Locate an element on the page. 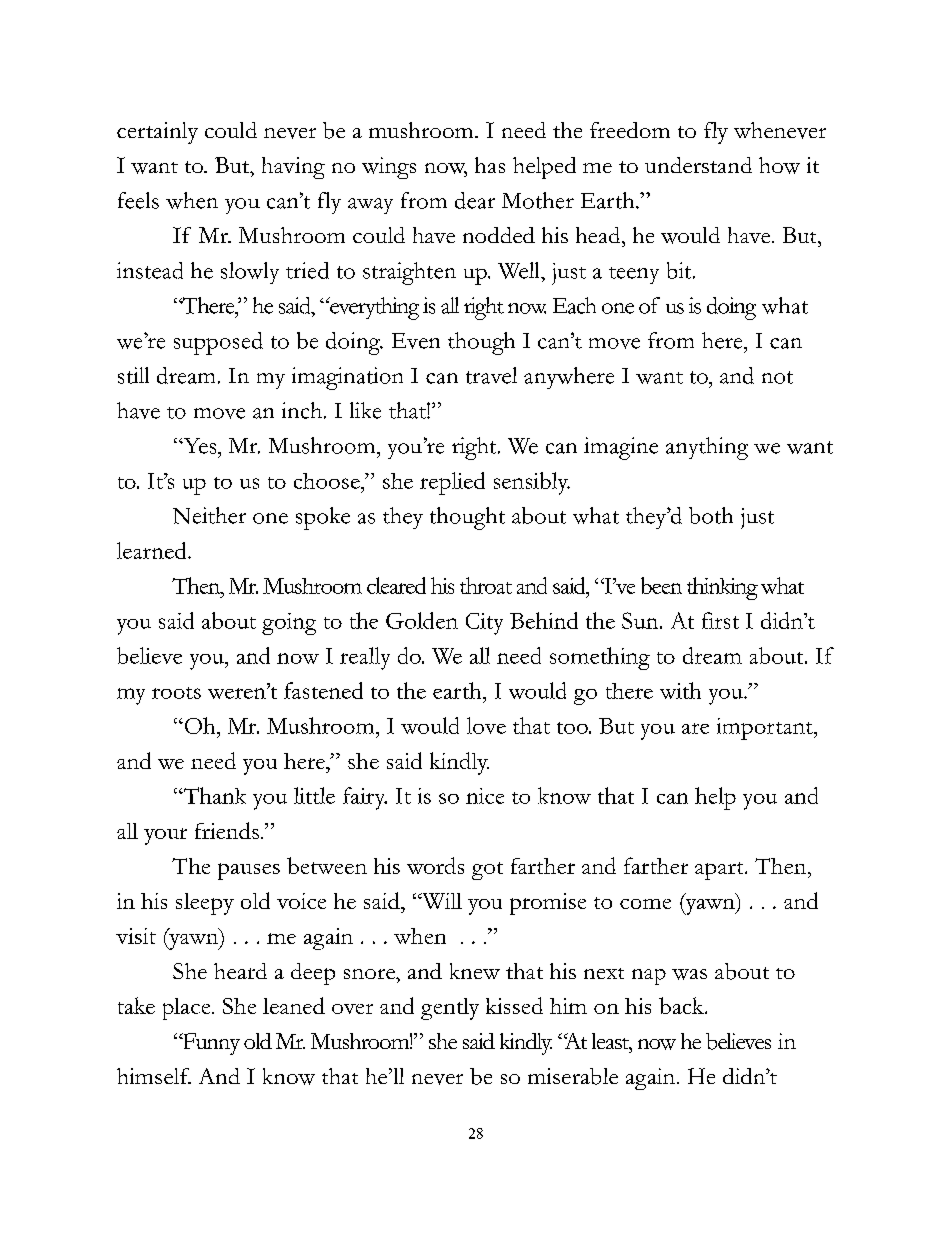  has is located at coordinates (490, 165).
